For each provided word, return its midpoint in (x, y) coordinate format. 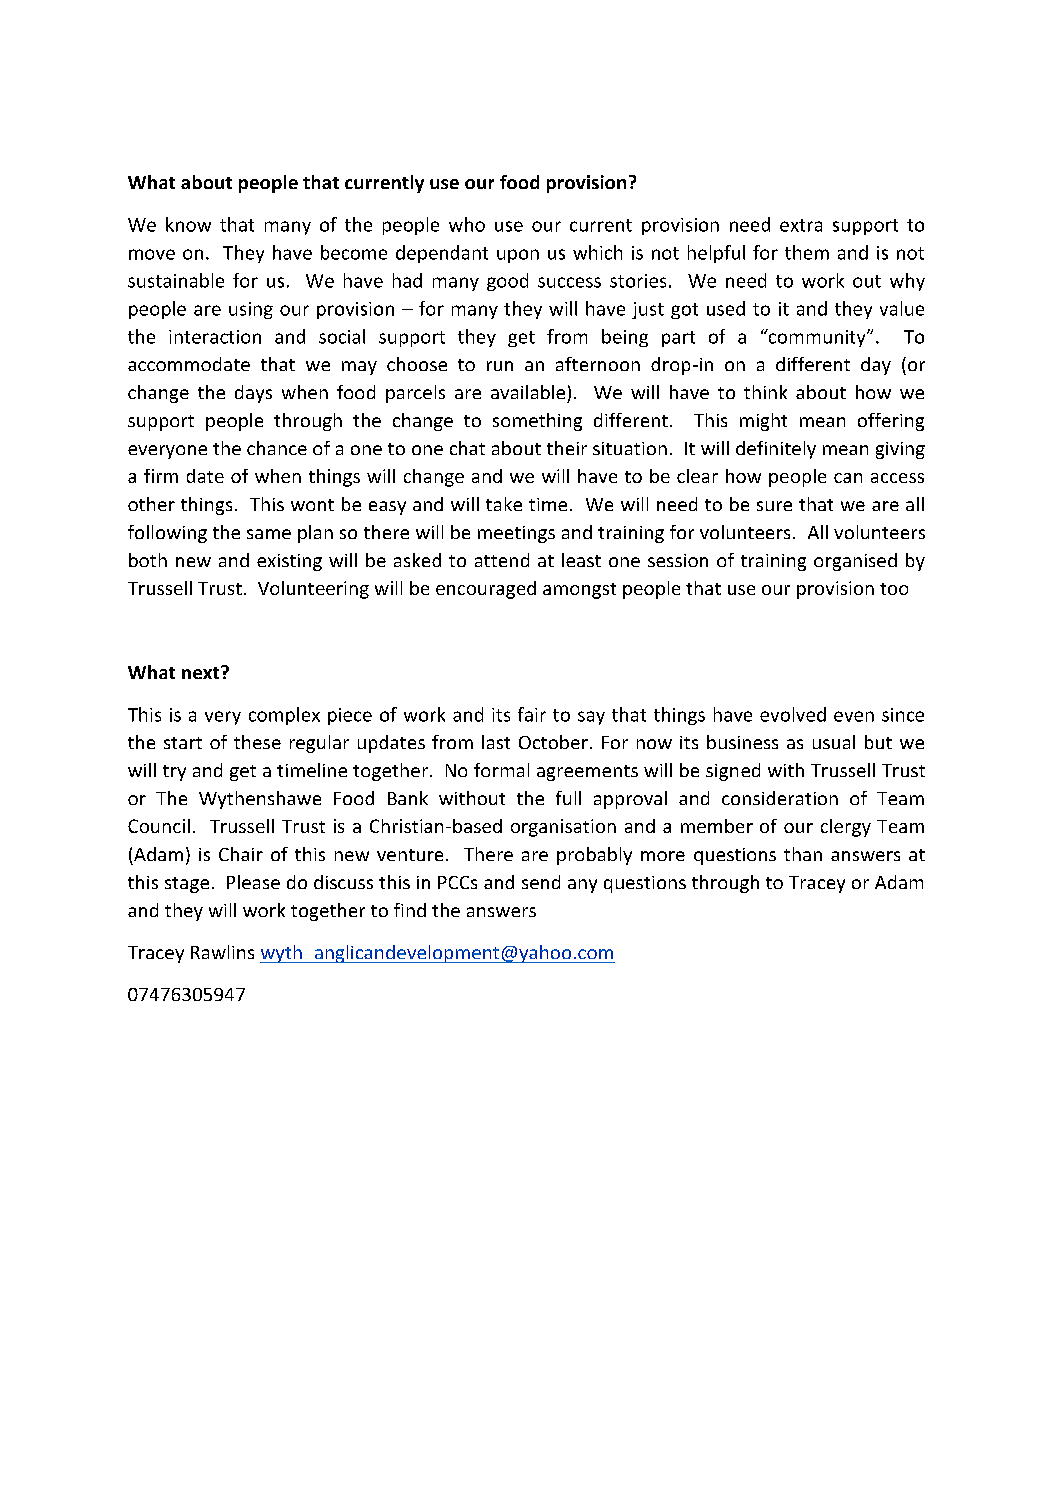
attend (502, 560)
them (807, 252)
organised (855, 562)
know (188, 224)
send (541, 882)
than (803, 854)
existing (289, 562)
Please (253, 882)
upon (518, 256)
